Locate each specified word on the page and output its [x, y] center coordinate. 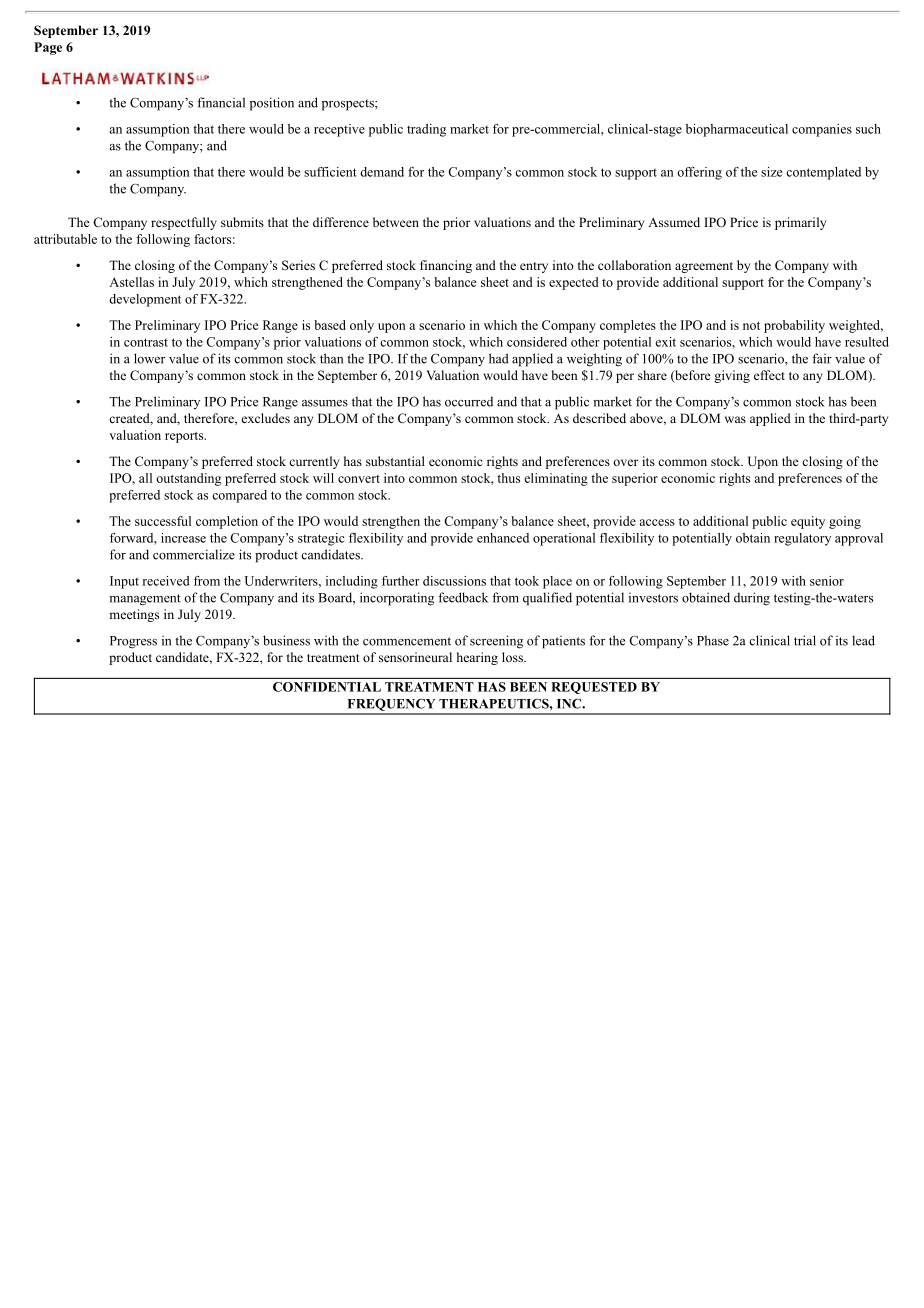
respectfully [184, 223]
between [396, 222]
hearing [477, 658]
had [499, 358]
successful [163, 521]
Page [48, 48]
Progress [133, 642]
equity [808, 522]
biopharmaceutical [737, 130]
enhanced [503, 538]
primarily [800, 223]
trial [805, 640]
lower [149, 358]
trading [426, 130]
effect [769, 375]
